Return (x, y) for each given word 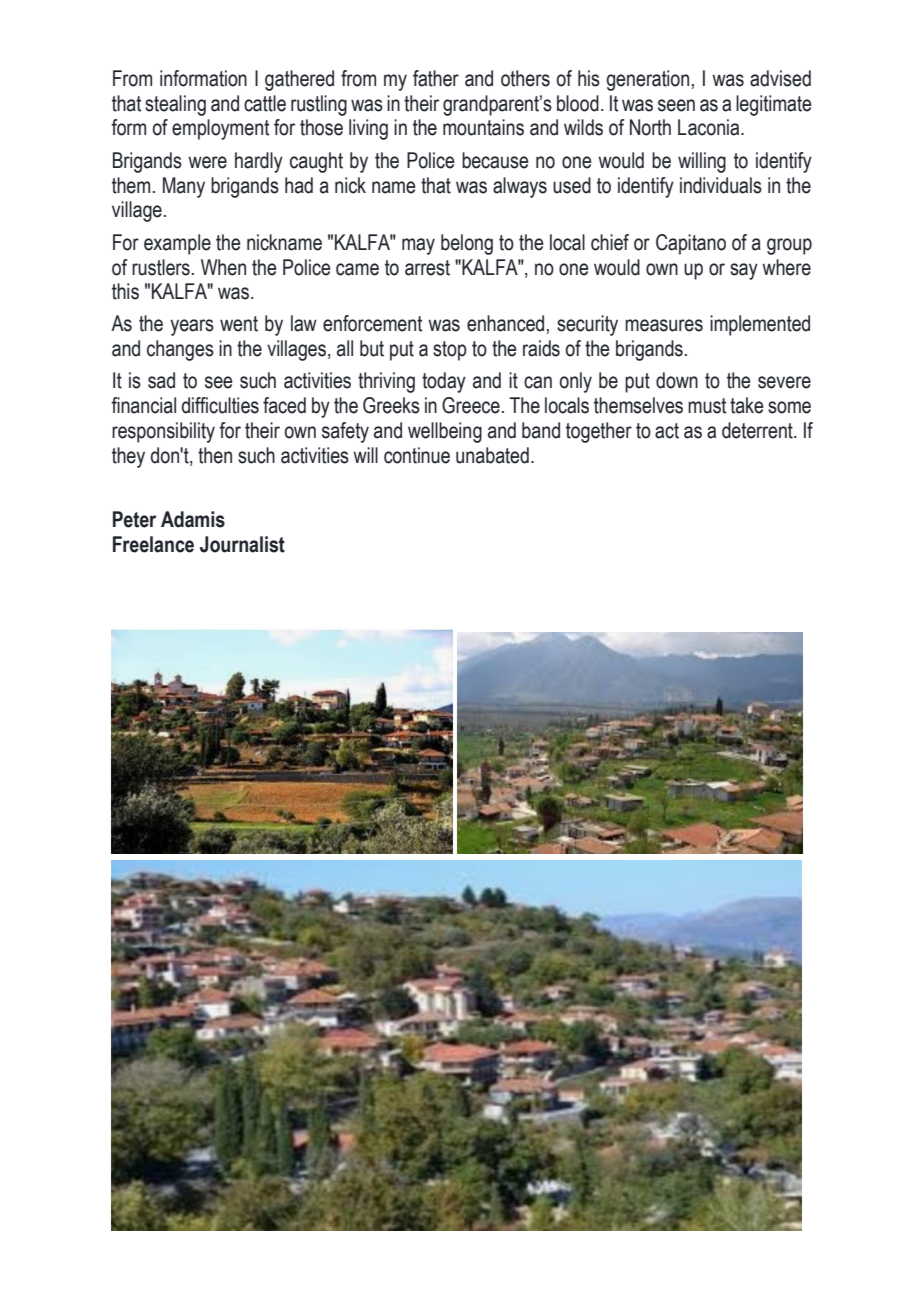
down (677, 380)
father (436, 78)
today (444, 382)
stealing (175, 105)
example (177, 244)
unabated (492, 455)
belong (467, 244)
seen (676, 105)
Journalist (242, 544)
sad (161, 380)
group (789, 246)
